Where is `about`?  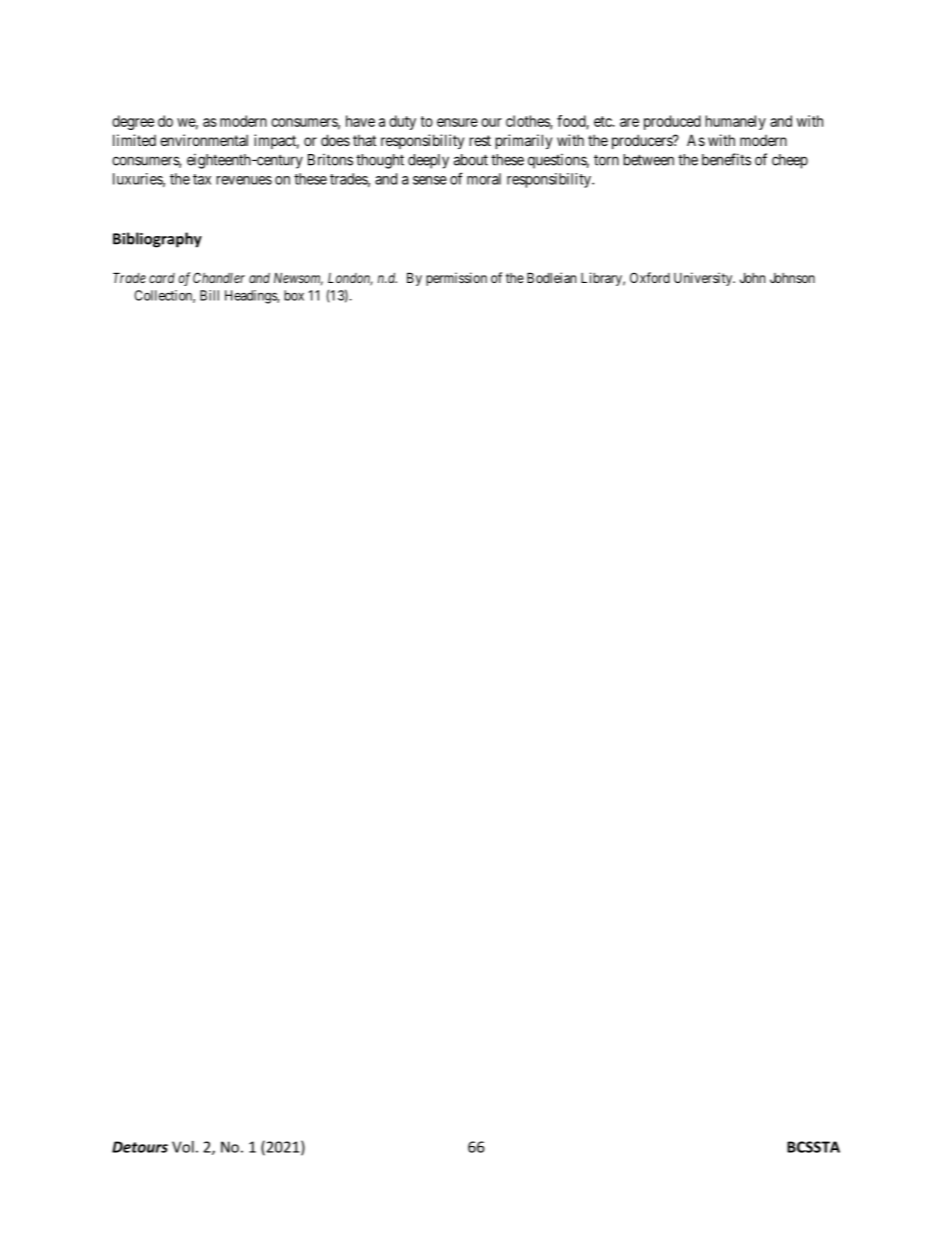
about is located at coordinates (471, 160).
